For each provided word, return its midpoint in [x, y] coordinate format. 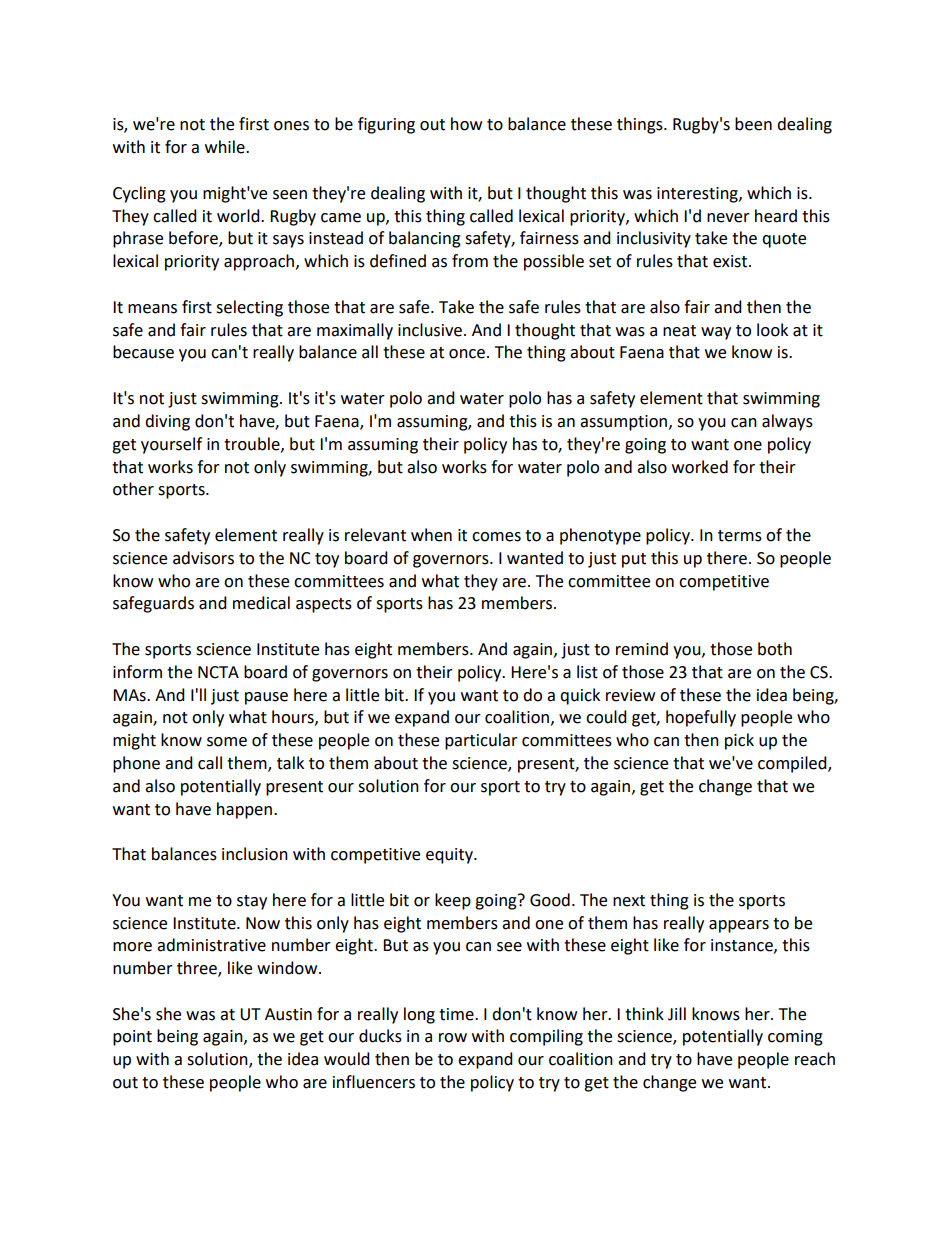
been [753, 124]
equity [450, 856]
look [772, 330]
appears [739, 926]
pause [266, 698]
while [226, 147]
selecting [249, 308]
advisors [203, 558]
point [132, 1038]
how [466, 124]
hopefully [701, 718]
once [467, 354]
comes [496, 537]
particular [481, 741]
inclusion [255, 854]
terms [740, 536]
